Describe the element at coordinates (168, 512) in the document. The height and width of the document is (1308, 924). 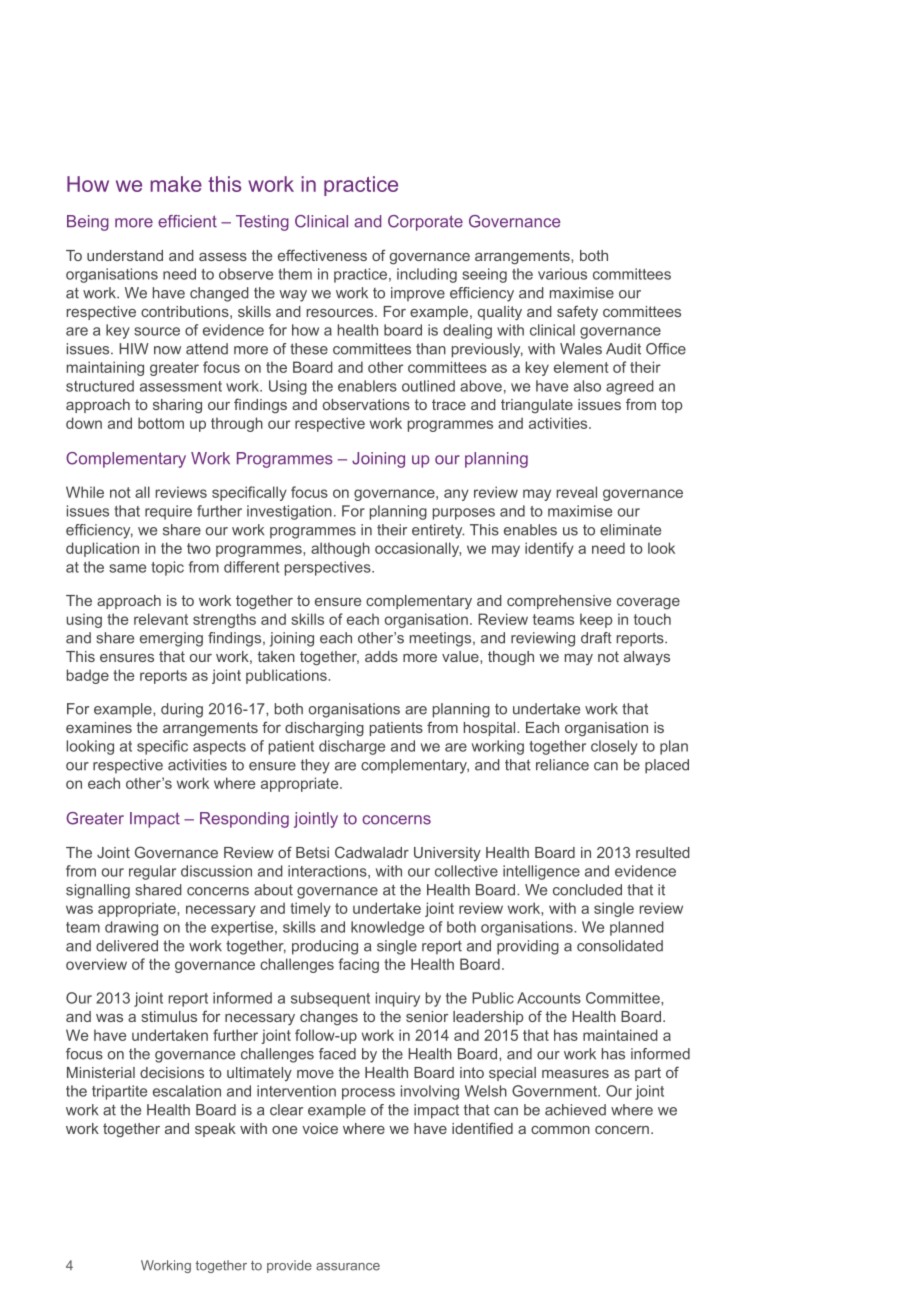
I see `require` at that location.
